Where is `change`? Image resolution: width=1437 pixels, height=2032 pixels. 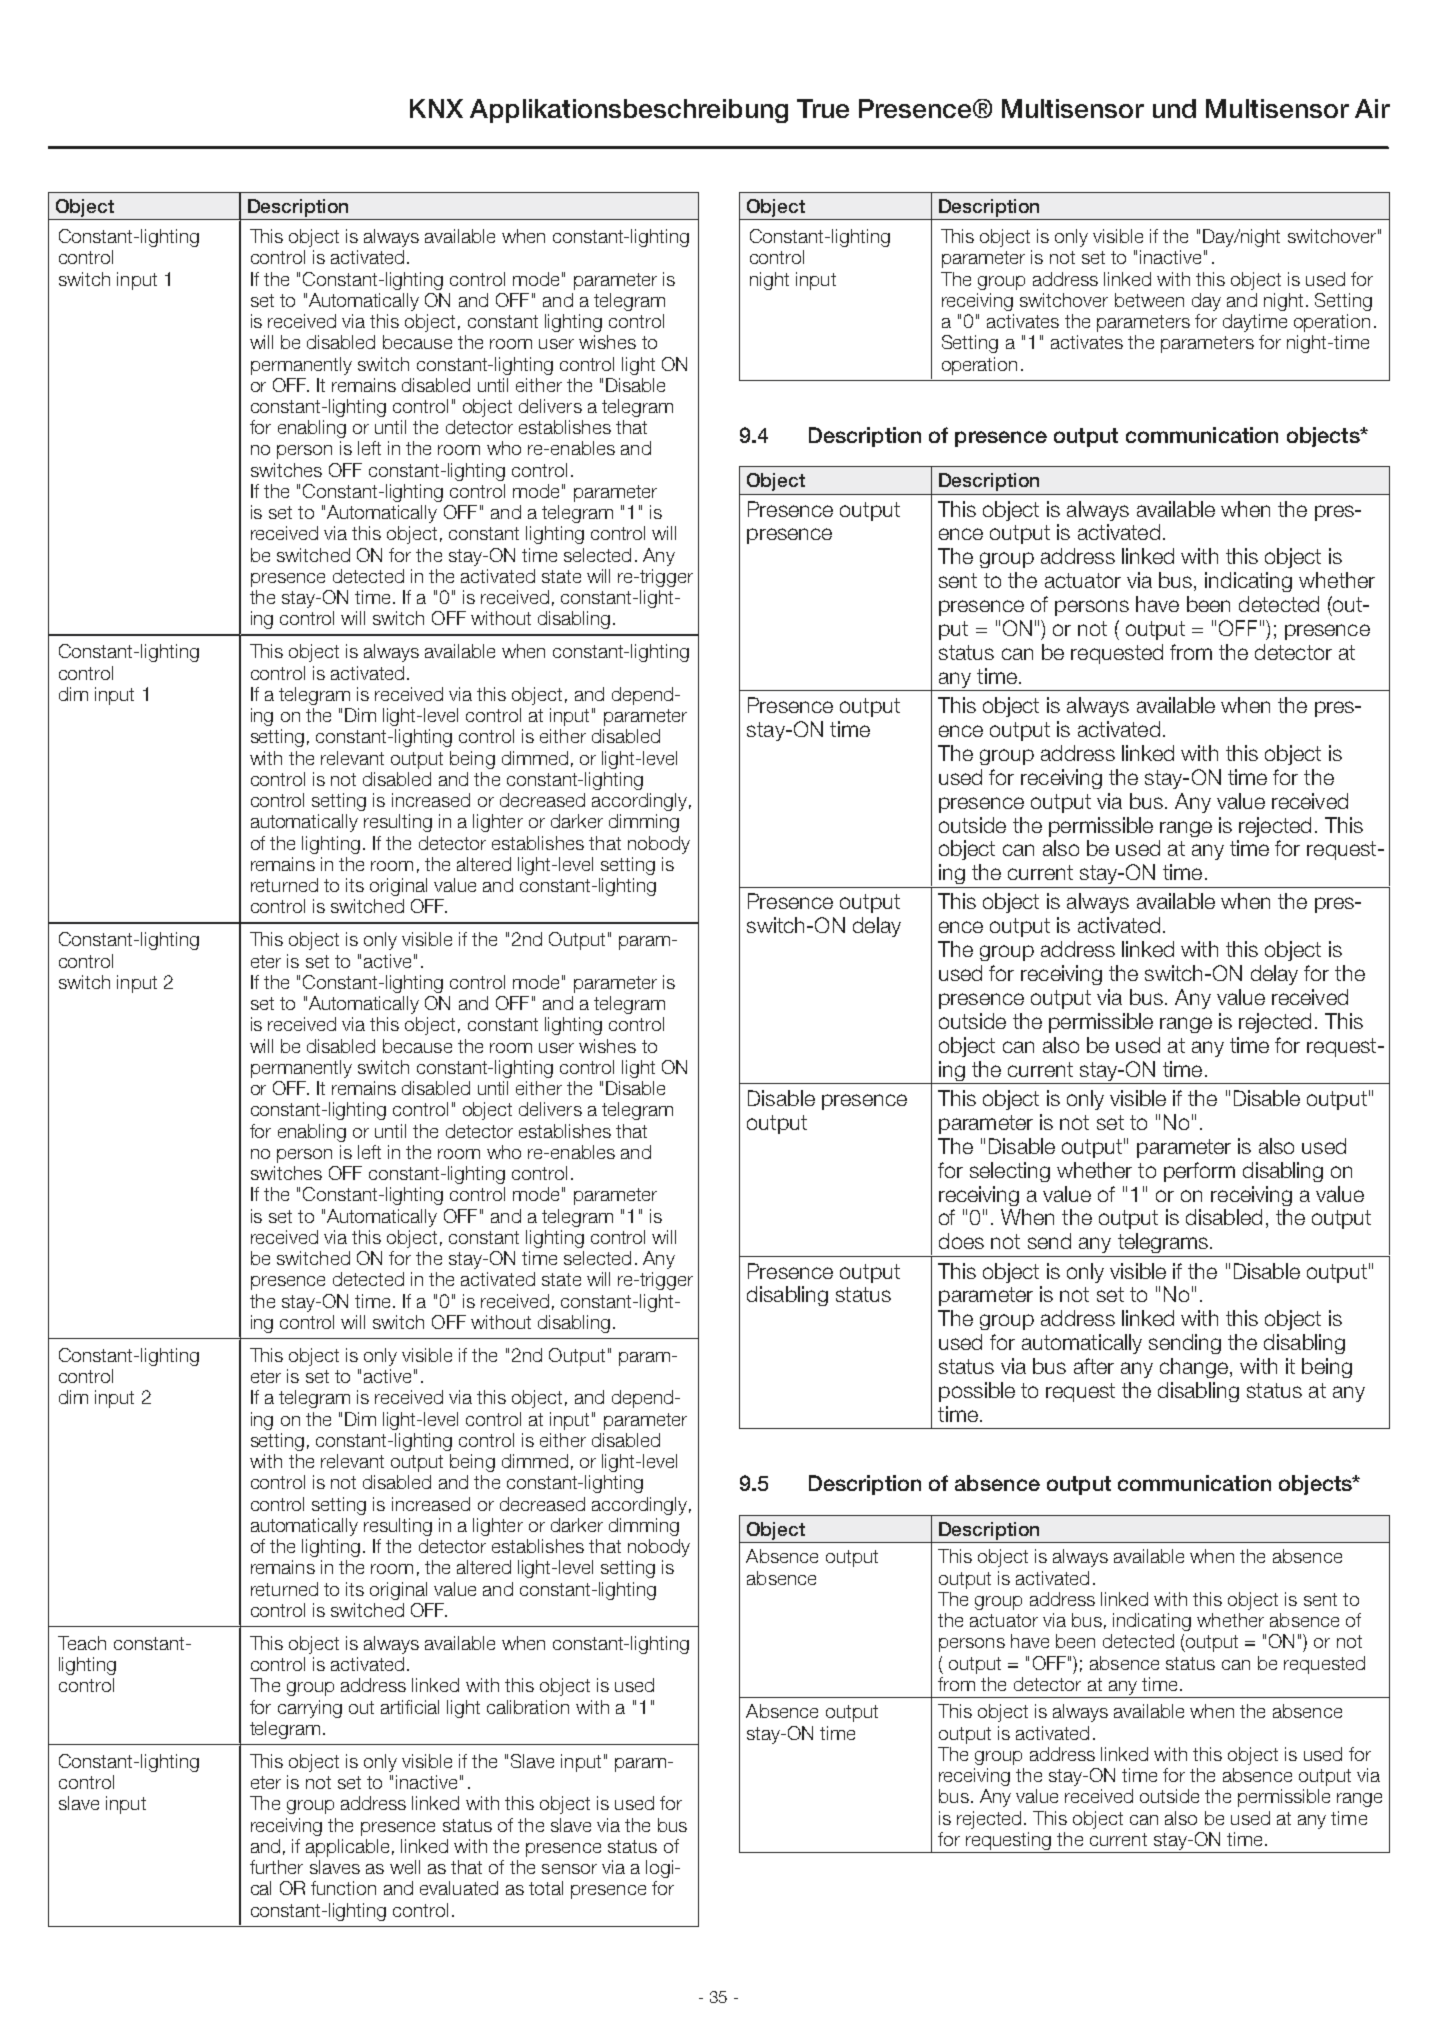
change is located at coordinates (1194, 1368).
